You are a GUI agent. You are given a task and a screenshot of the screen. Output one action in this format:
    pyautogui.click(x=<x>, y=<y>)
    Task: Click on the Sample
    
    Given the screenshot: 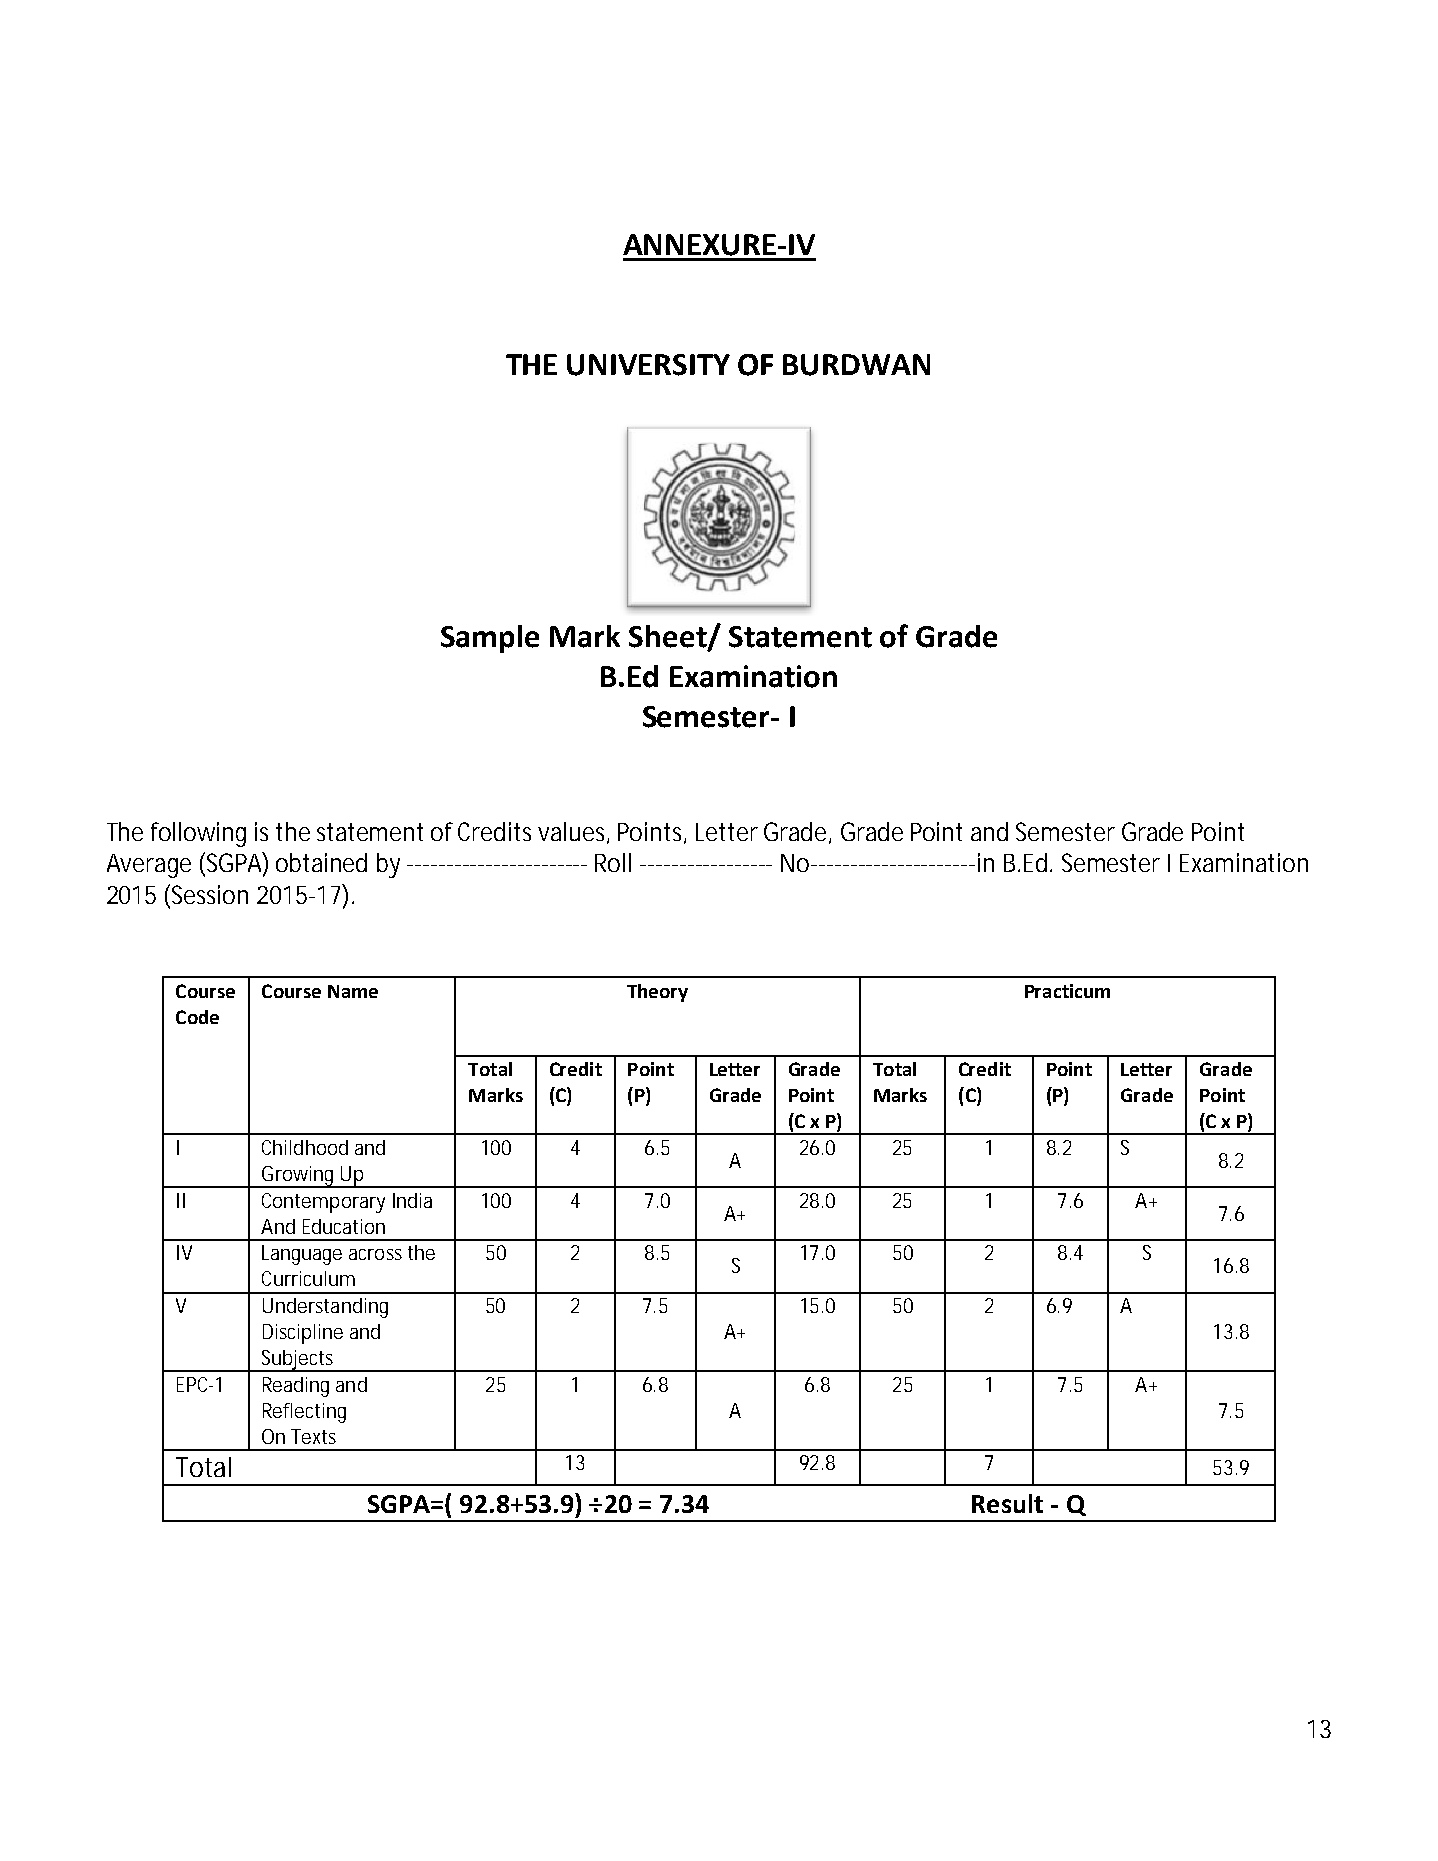 What is the action you would take?
    pyautogui.click(x=490, y=639)
